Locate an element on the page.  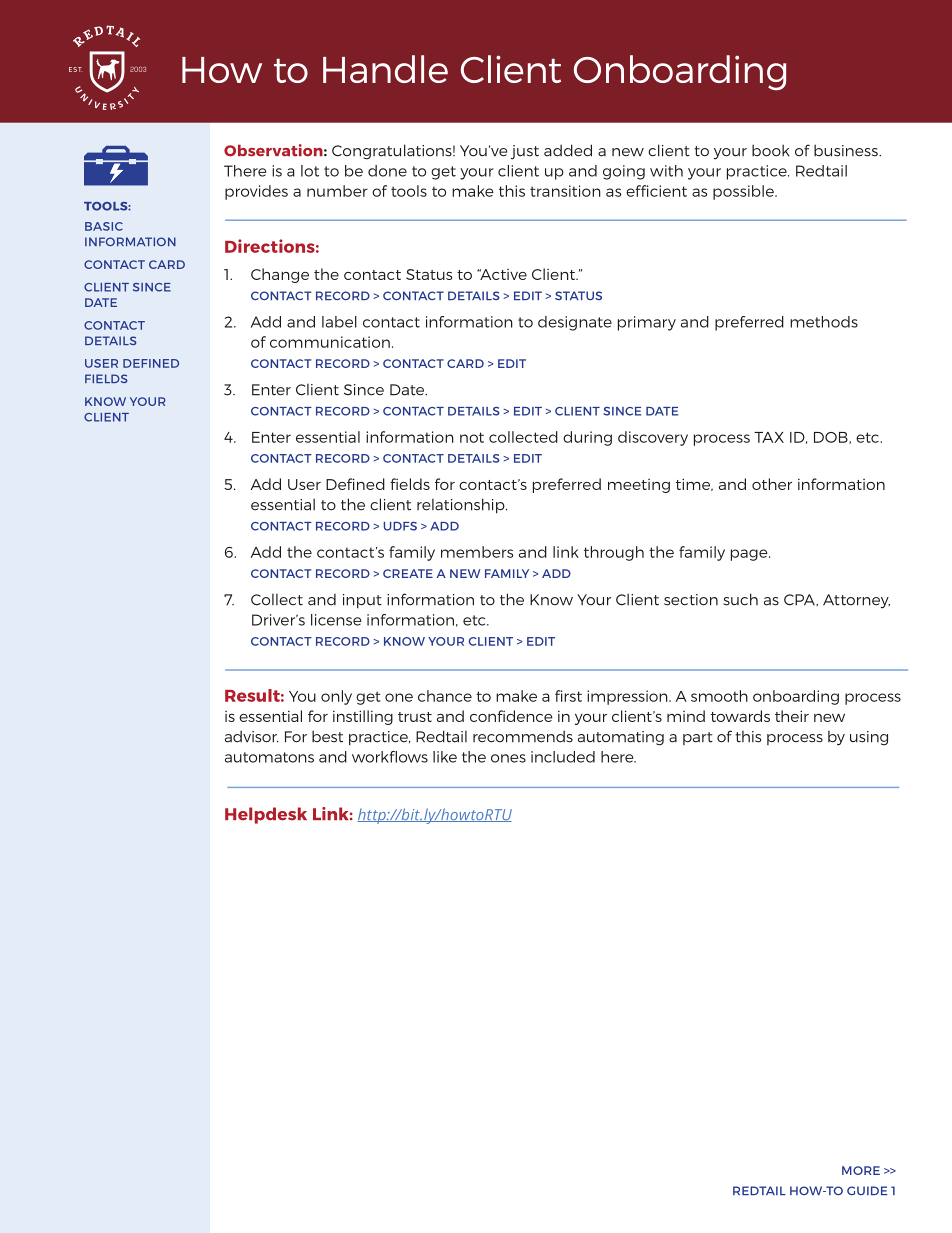
part is located at coordinates (698, 738).
